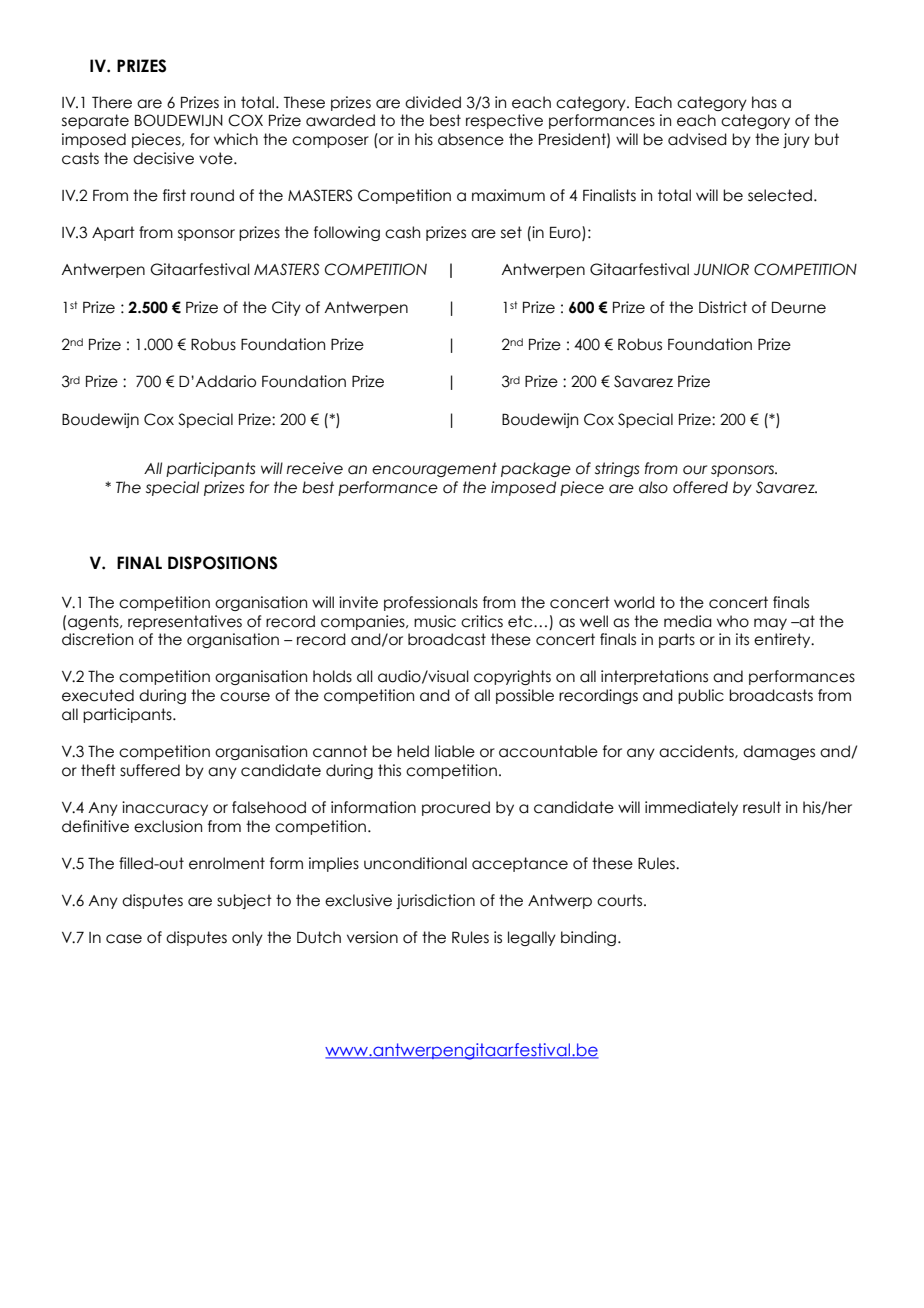  Describe the element at coordinates (286, 308) in the screenshot. I see `City` at that location.
